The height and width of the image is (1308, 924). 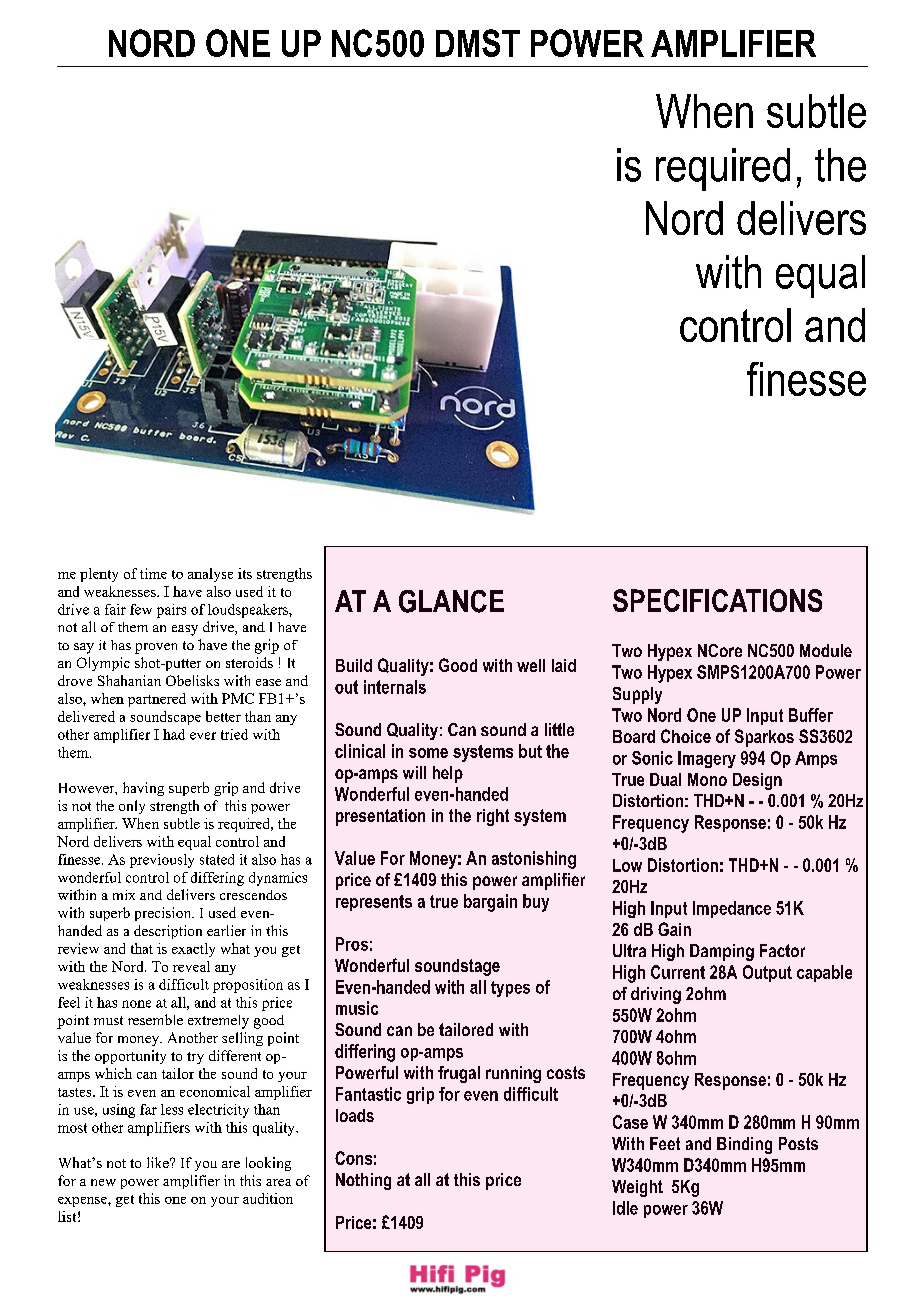 I want to click on Pros, so click(x=352, y=944).
